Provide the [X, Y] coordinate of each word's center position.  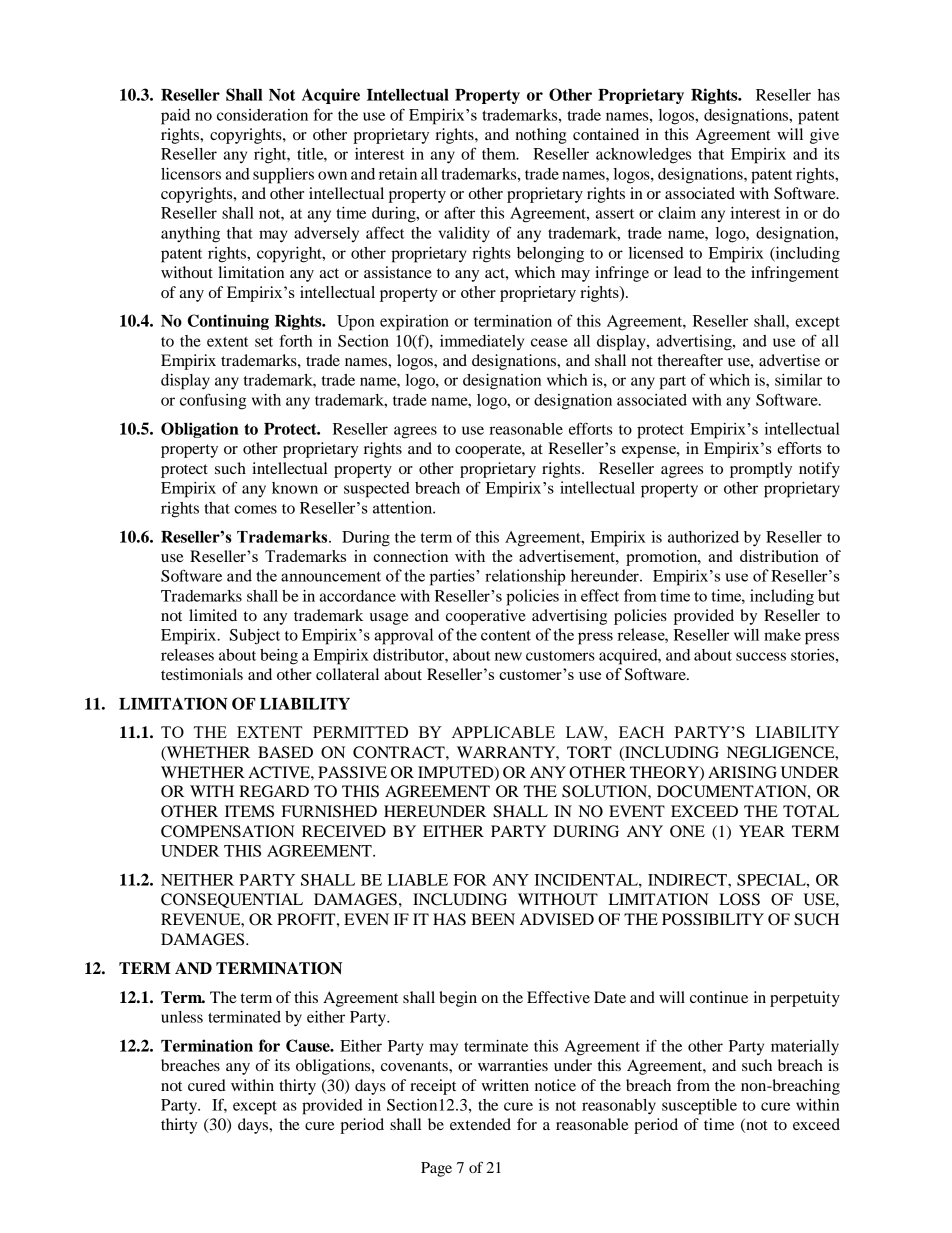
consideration [262, 115]
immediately [482, 342]
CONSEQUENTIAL [232, 900]
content [506, 635]
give [824, 136]
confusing [213, 401]
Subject [255, 637]
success [761, 656]
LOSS [739, 899]
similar [798, 380]
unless [182, 1017]
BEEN [493, 919]
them [500, 154]
